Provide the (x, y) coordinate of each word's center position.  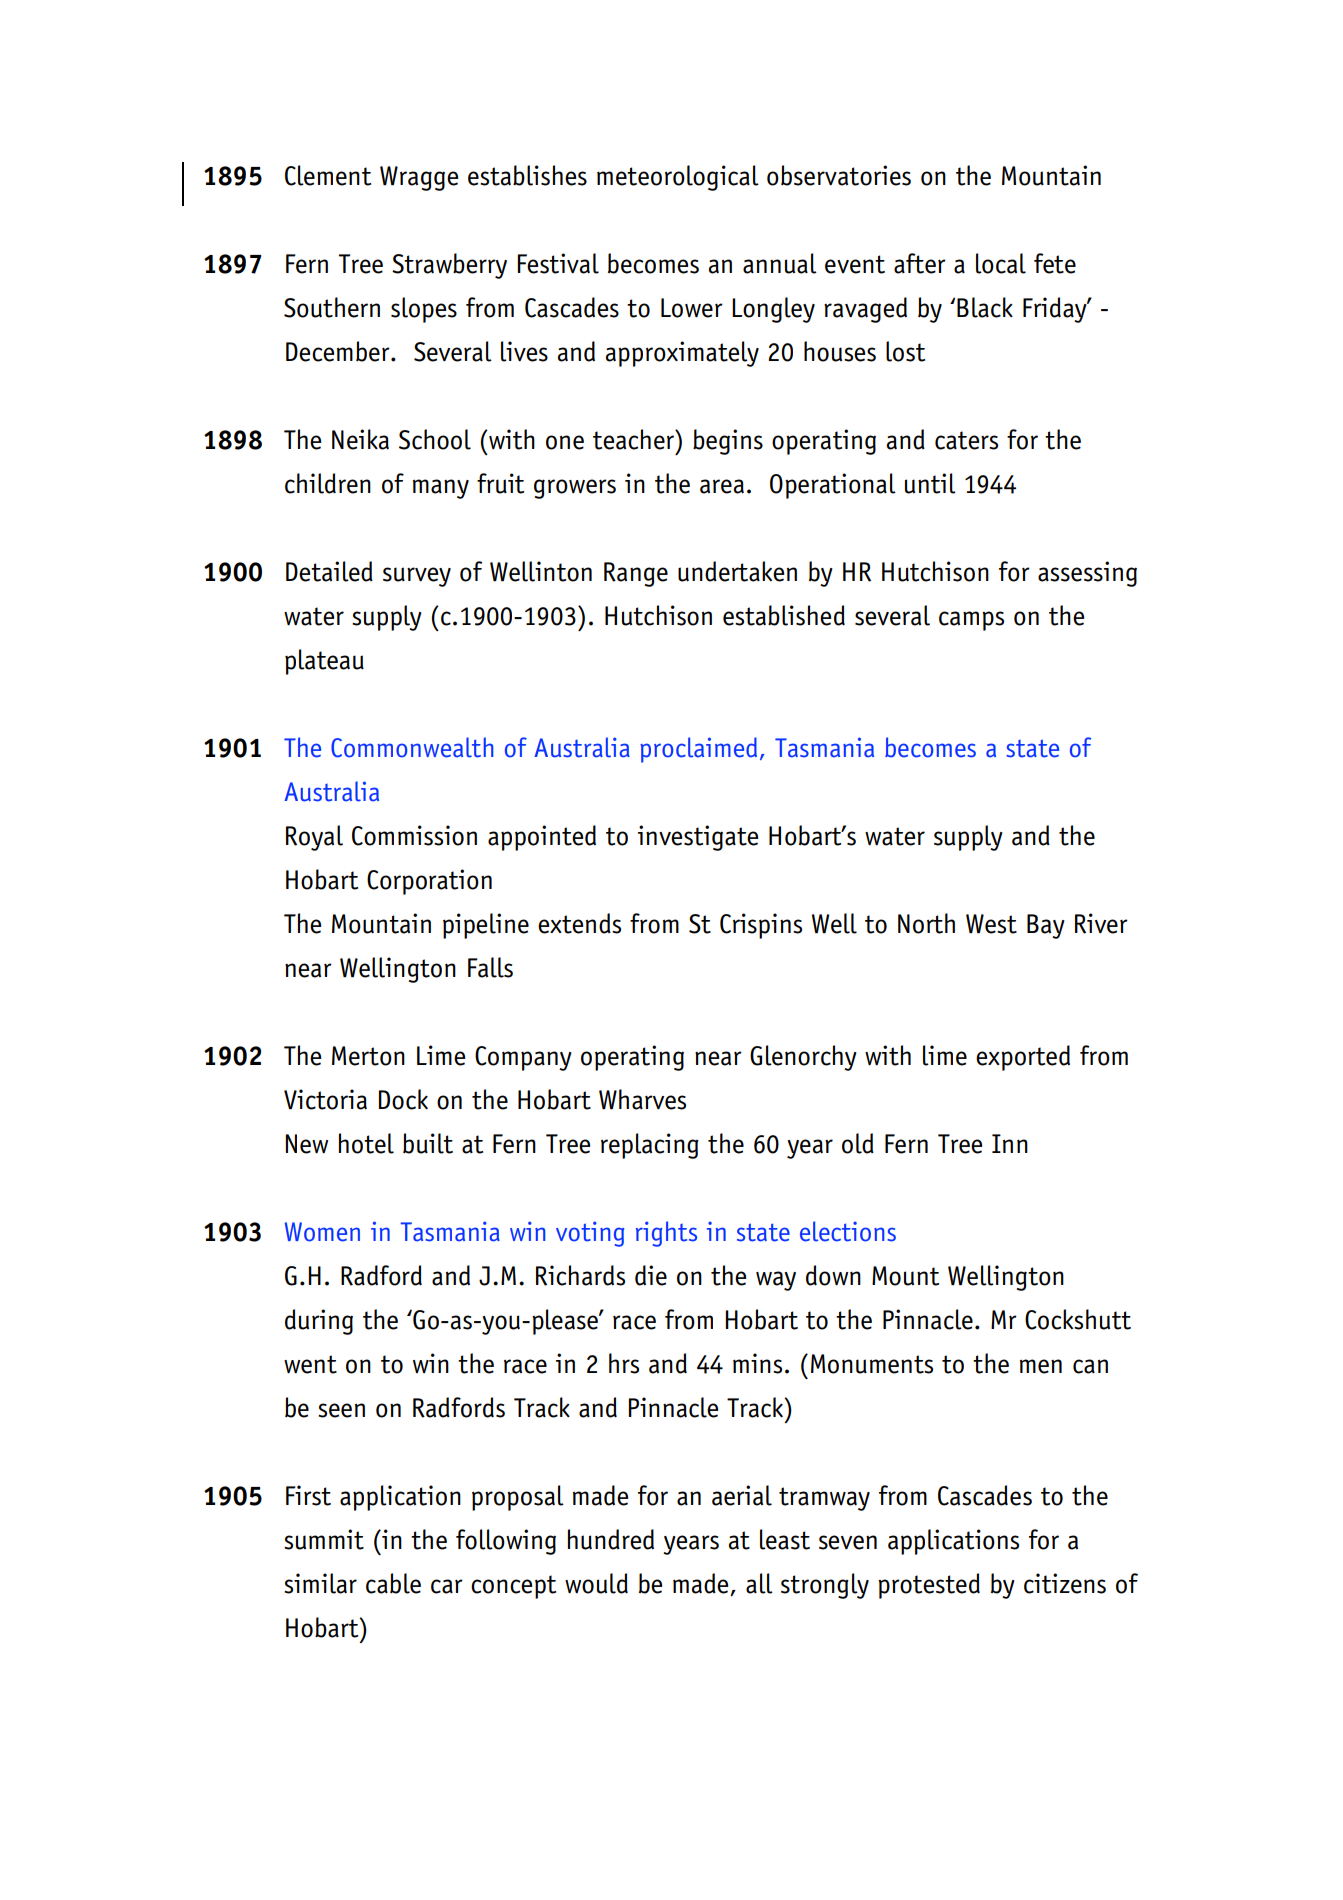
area (722, 486)
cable (393, 1583)
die (651, 1275)
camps (971, 621)
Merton (368, 1056)
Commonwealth (412, 747)
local (1001, 263)
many (441, 489)
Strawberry (449, 266)
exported (1023, 1058)
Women (322, 1232)
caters (966, 440)
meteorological (678, 178)
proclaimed (698, 750)
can (1090, 1366)
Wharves (642, 1099)
